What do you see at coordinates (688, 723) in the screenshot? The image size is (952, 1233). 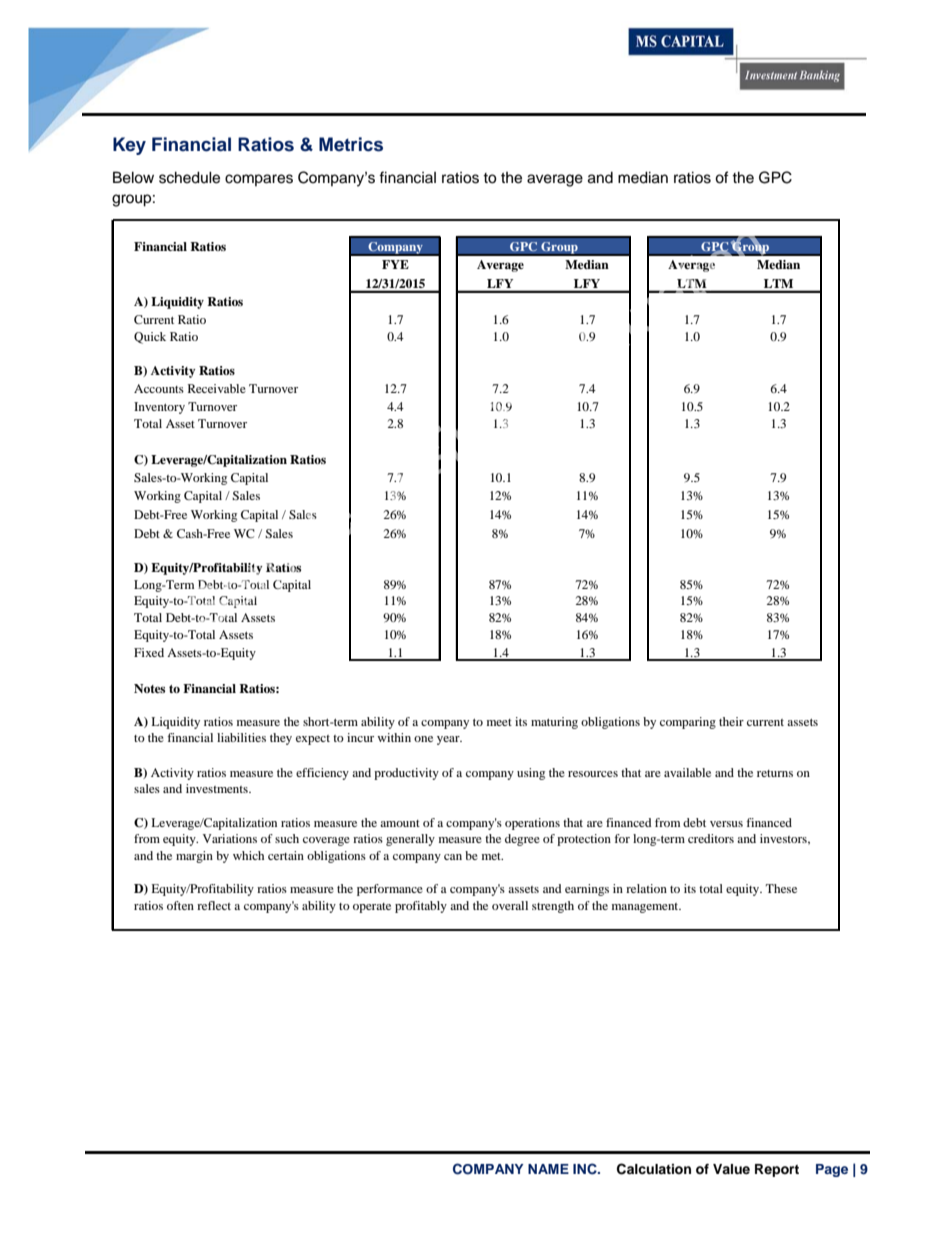 I see `comparing` at bounding box center [688, 723].
